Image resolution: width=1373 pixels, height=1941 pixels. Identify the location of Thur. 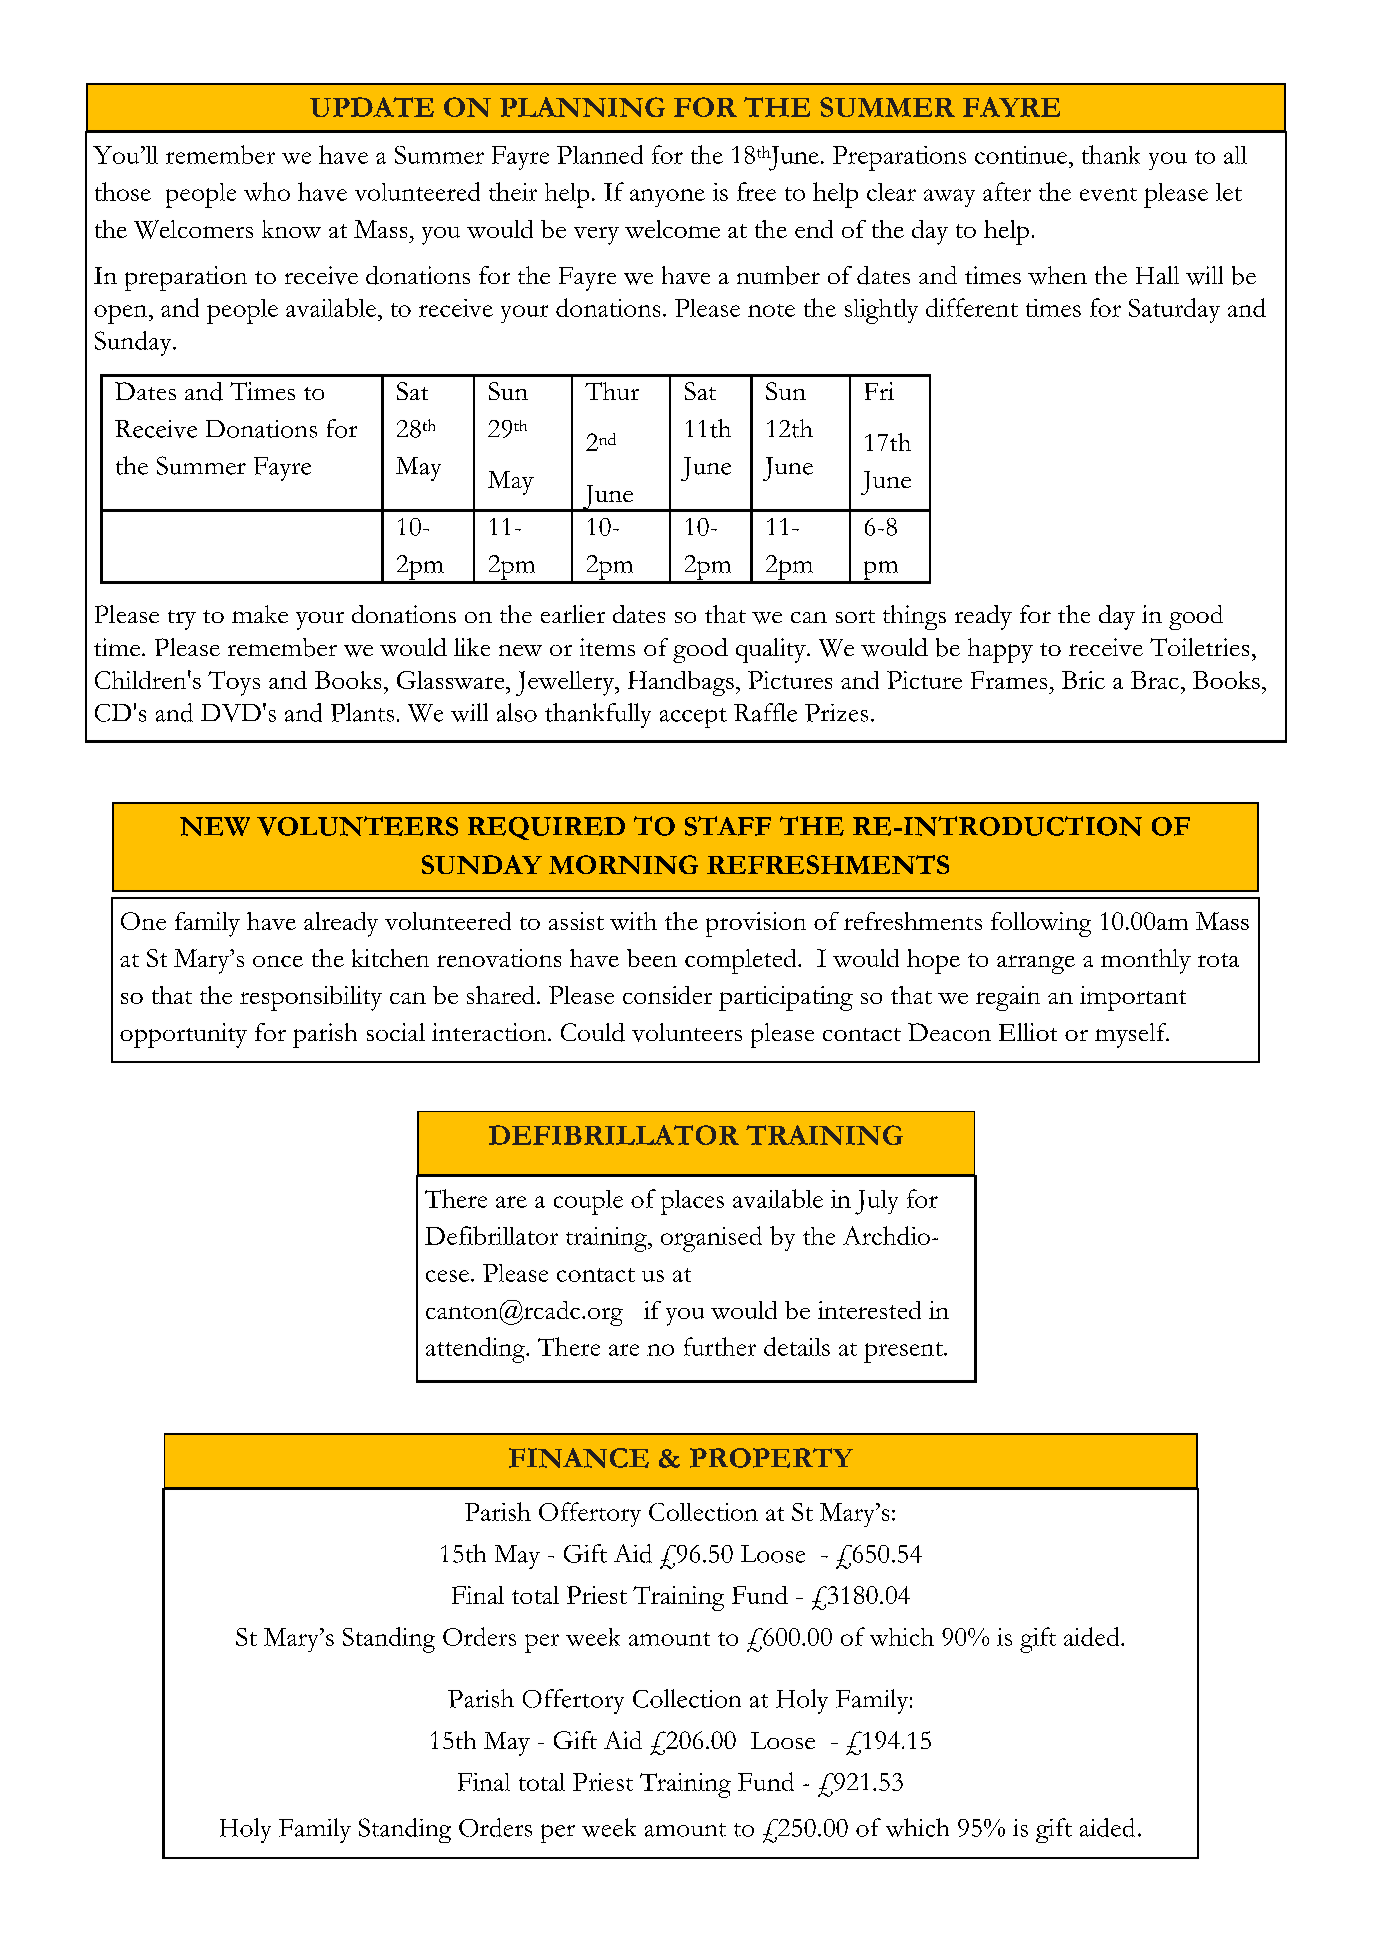
(612, 391).
